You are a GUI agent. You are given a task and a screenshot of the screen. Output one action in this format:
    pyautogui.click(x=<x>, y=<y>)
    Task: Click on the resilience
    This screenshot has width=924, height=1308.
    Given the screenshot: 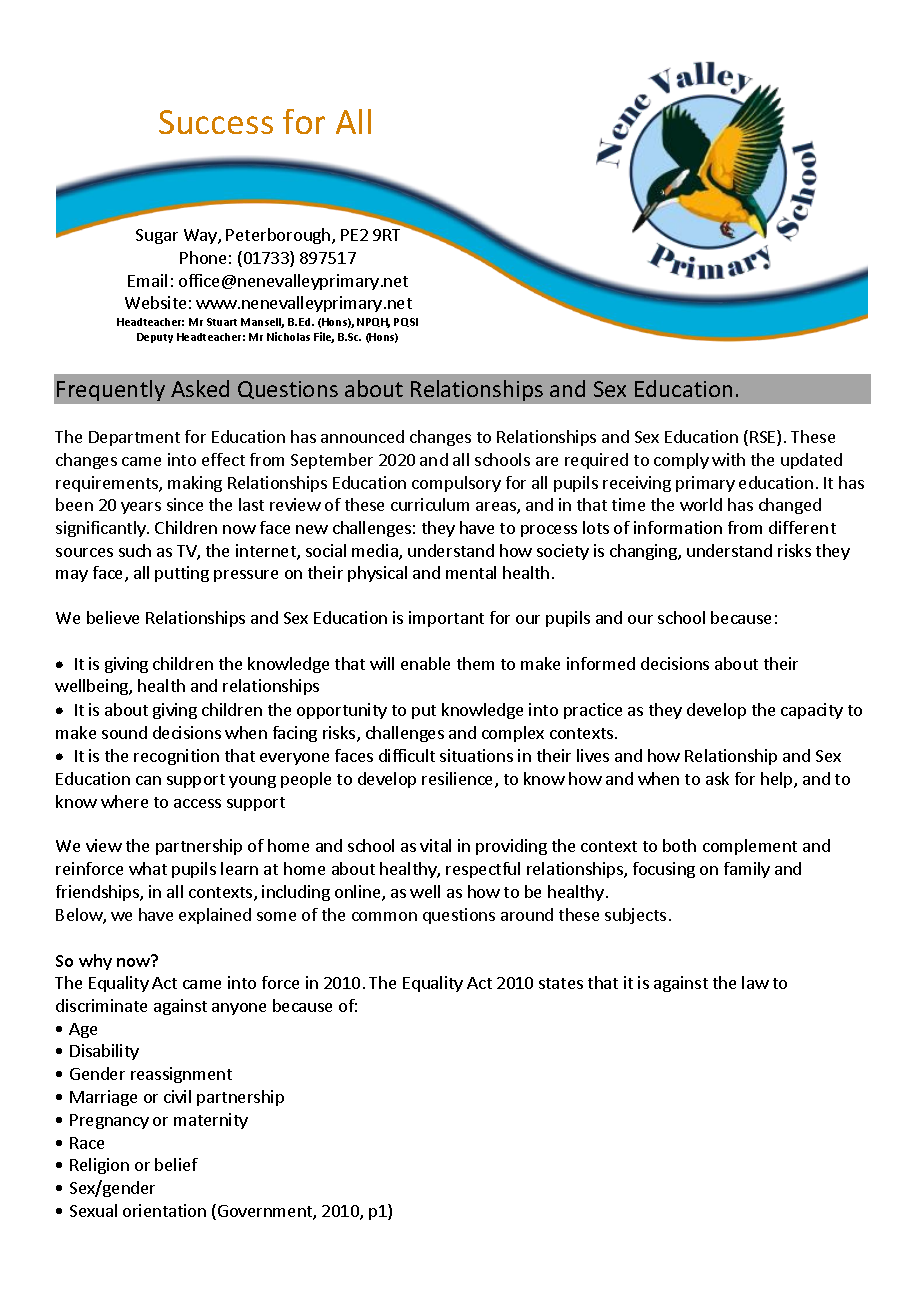 What is the action you would take?
    pyautogui.click(x=459, y=780)
